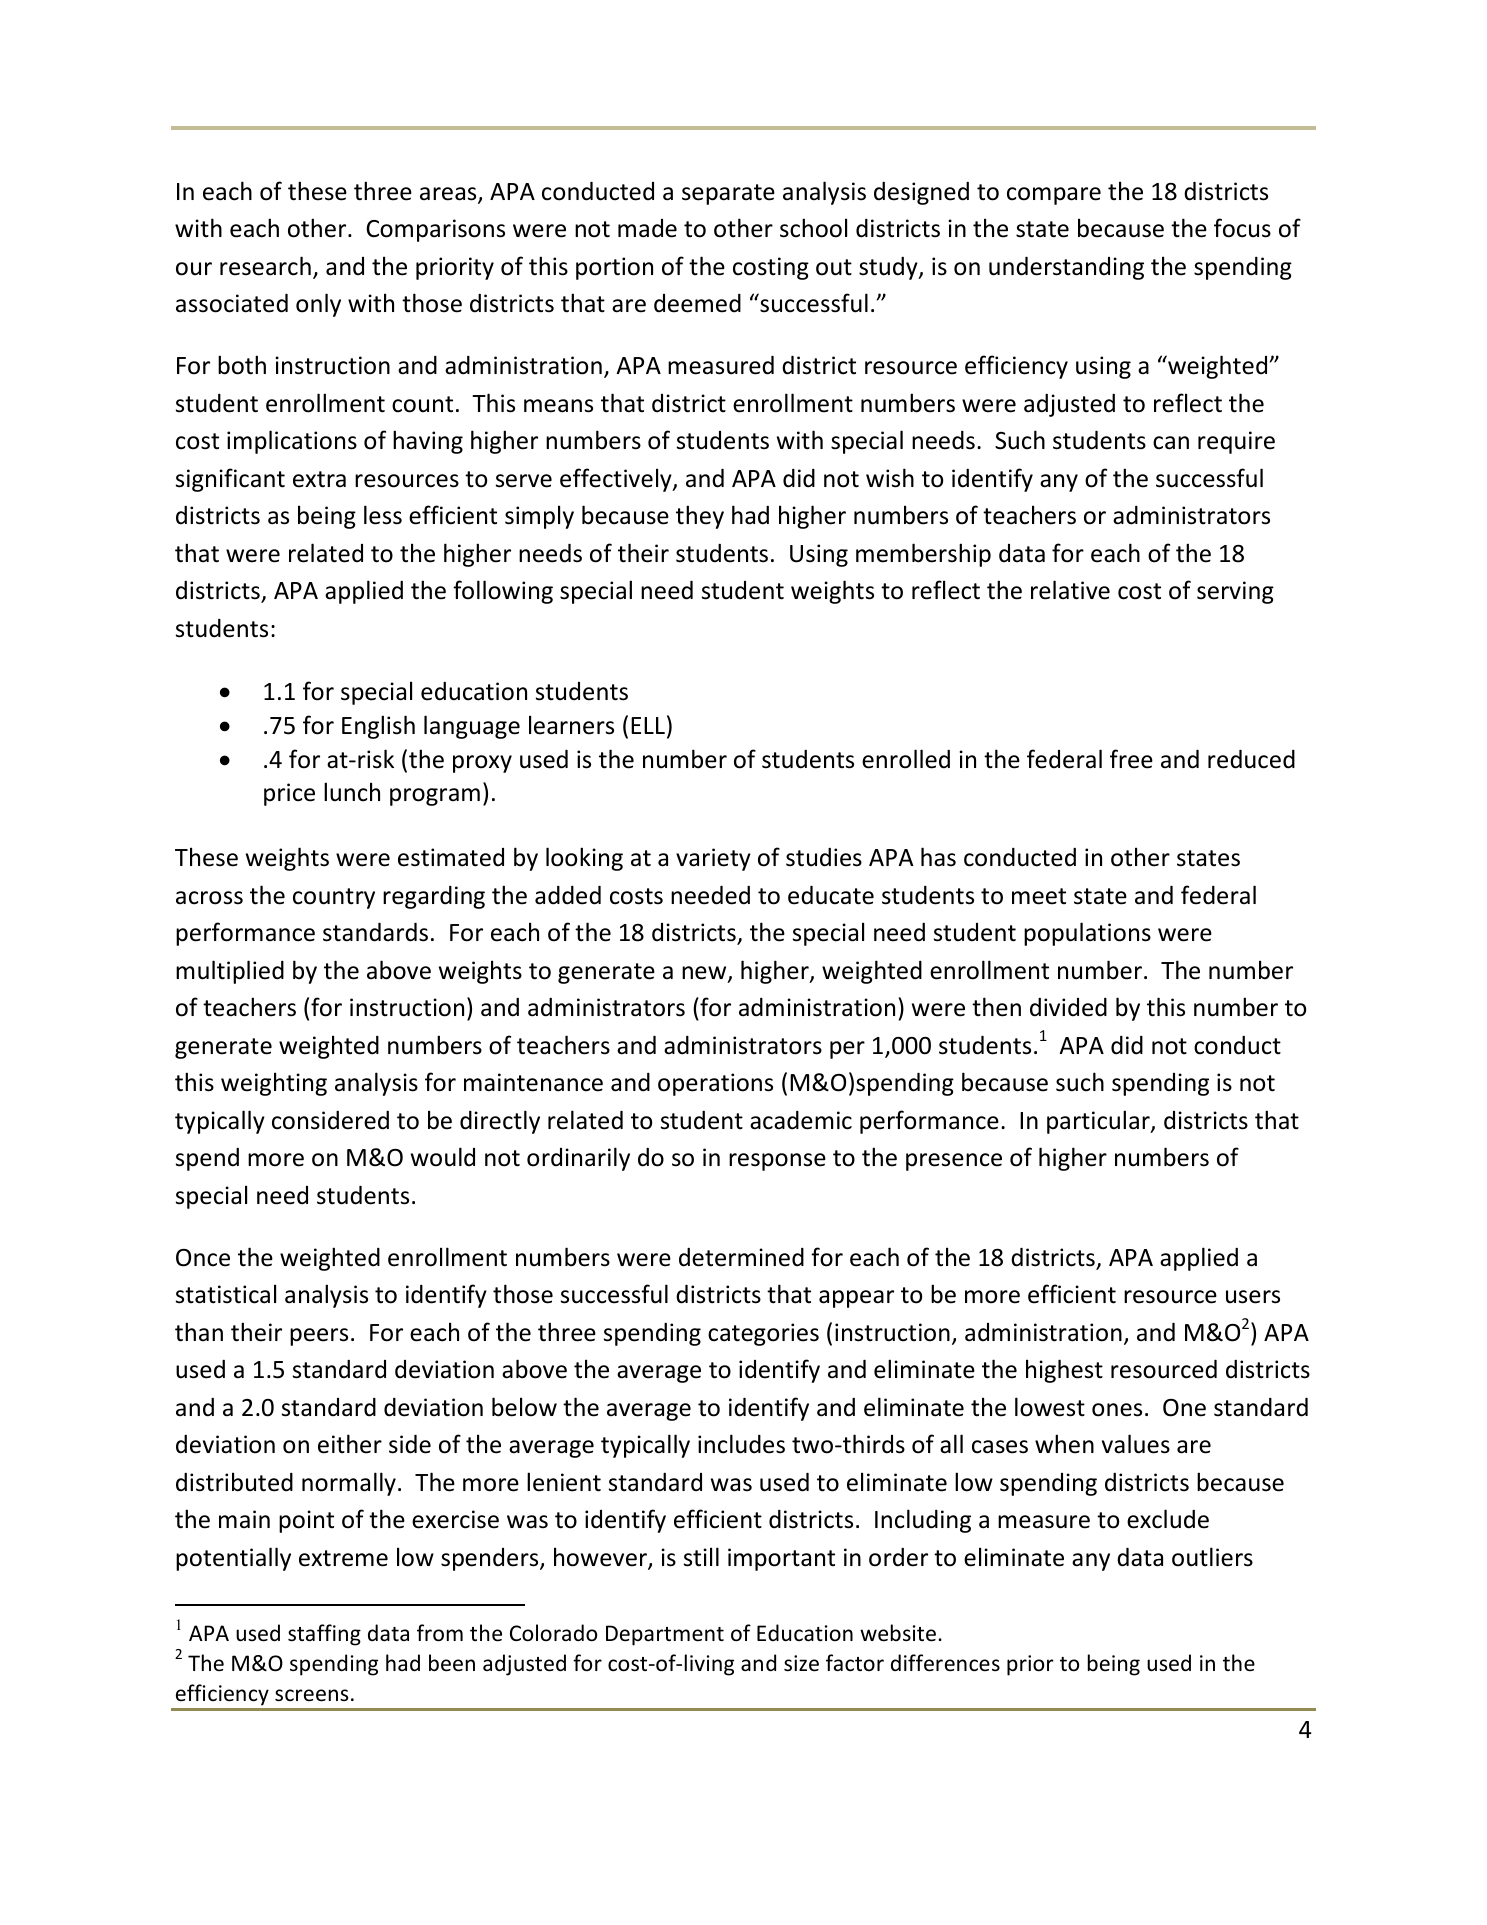 The height and width of the screenshot is (1925, 1487). Describe the element at coordinates (705, 974) in the screenshot. I see `new` at that location.
